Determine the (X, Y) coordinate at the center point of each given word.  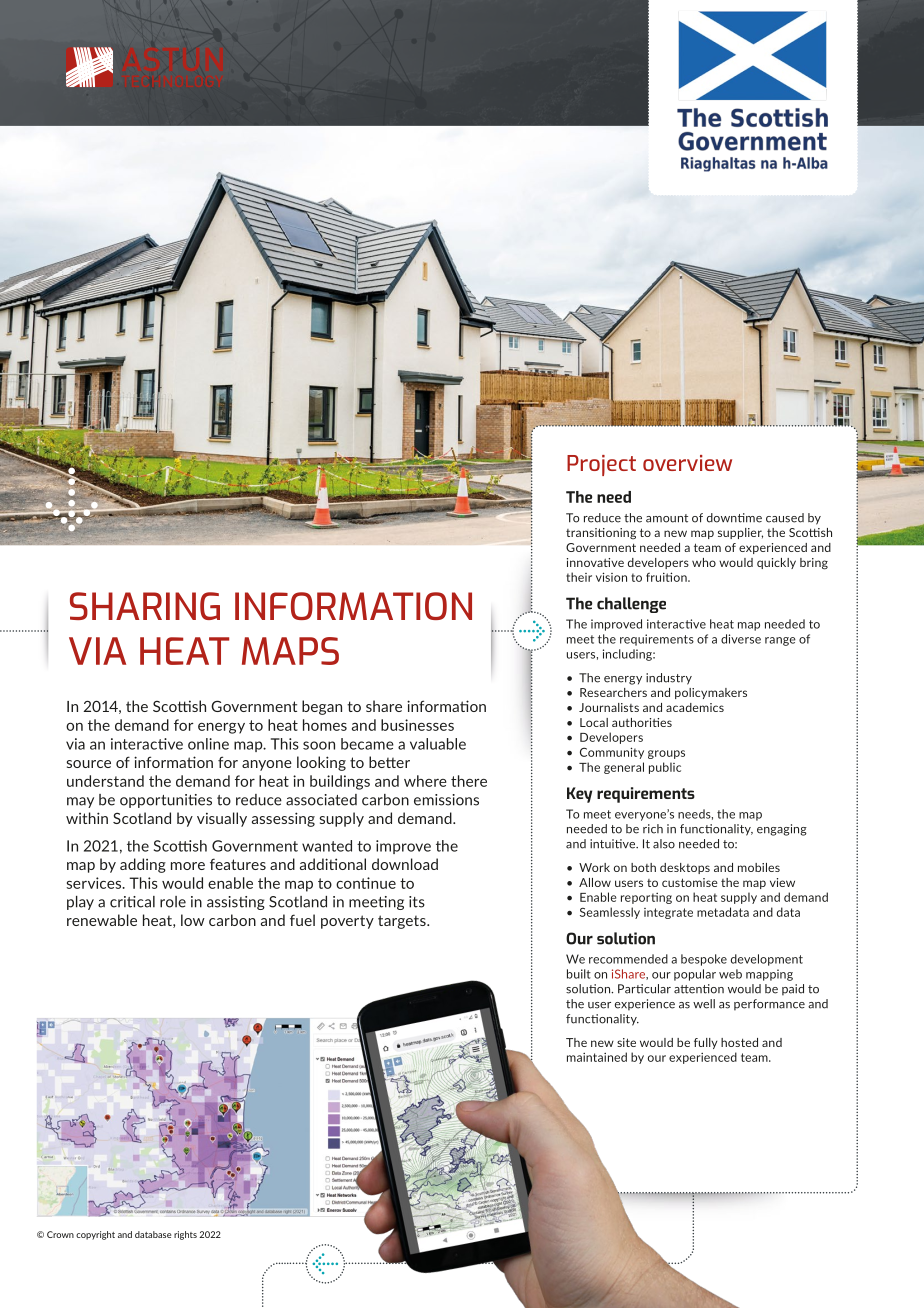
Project (601, 465)
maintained (597, 1057)
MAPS (290, 651)
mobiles (759, 867)
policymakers (711, 693)
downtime (734, 518)
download (405, 864)
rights (185, 1235)
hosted (739, 1042)
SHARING (145, 606)
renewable (102, 920)
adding (143, 865)
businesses (417, 725)
